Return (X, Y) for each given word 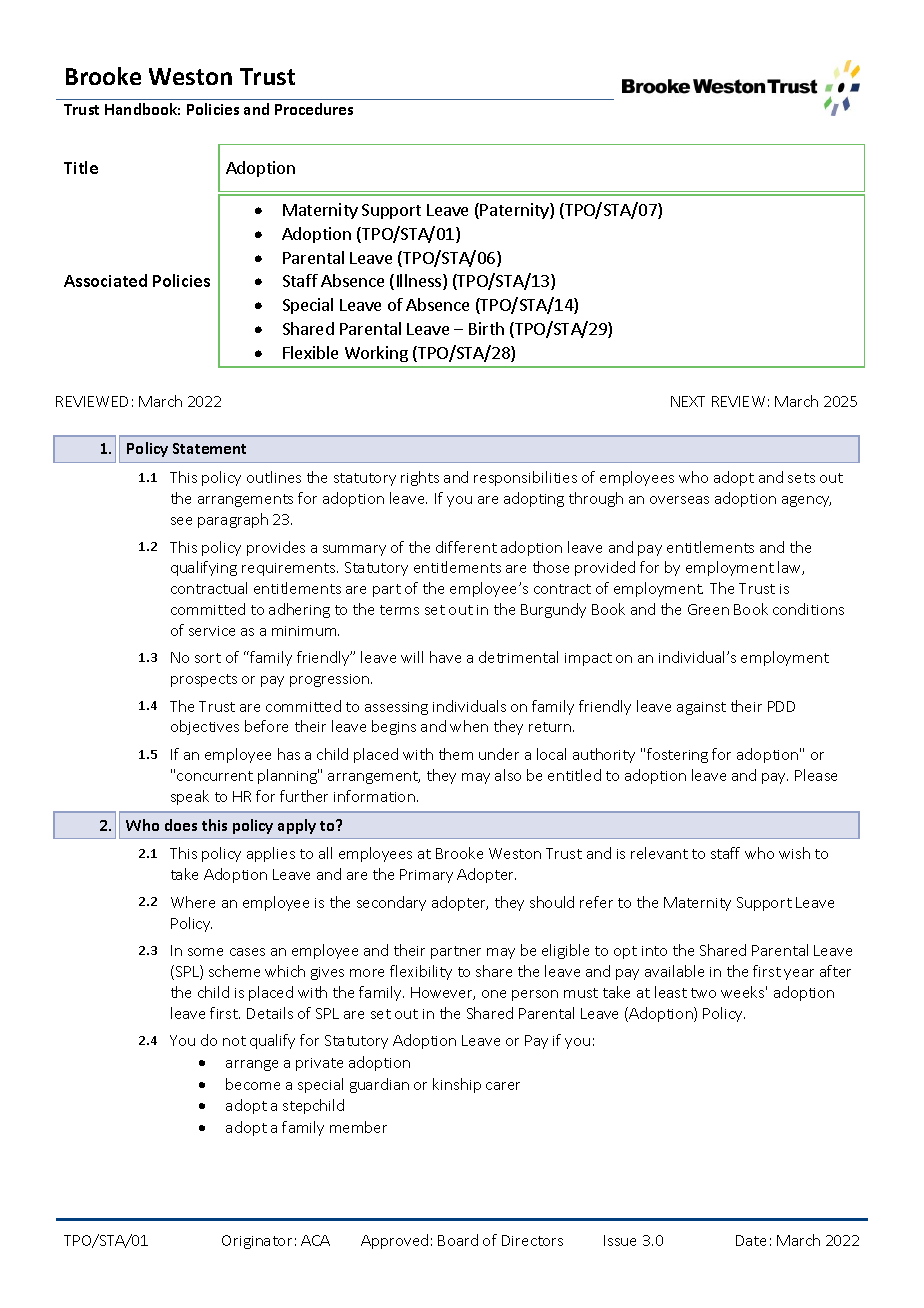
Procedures (314, 109)
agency (806, 501)
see (181, 521)
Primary (426, 876)
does (181, 825)
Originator (257, 1242)
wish (794, 853)
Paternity (515, 211)
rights (420, 478)
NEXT (688, 401)
